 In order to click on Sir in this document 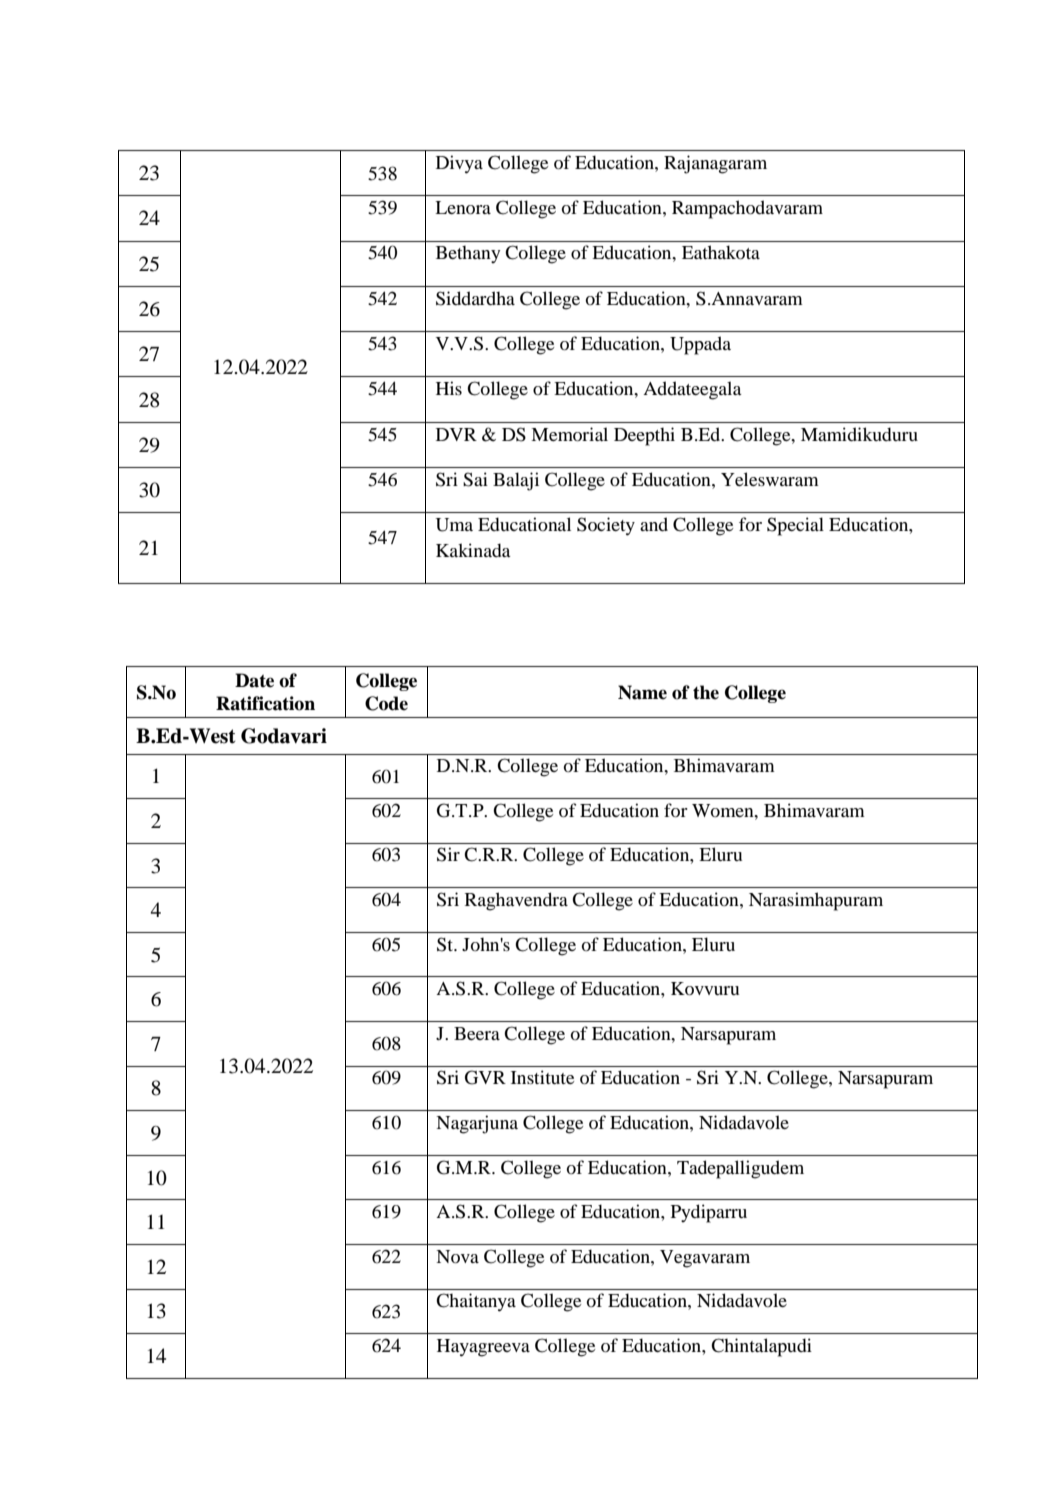, I will do `click(448, 854)`.
